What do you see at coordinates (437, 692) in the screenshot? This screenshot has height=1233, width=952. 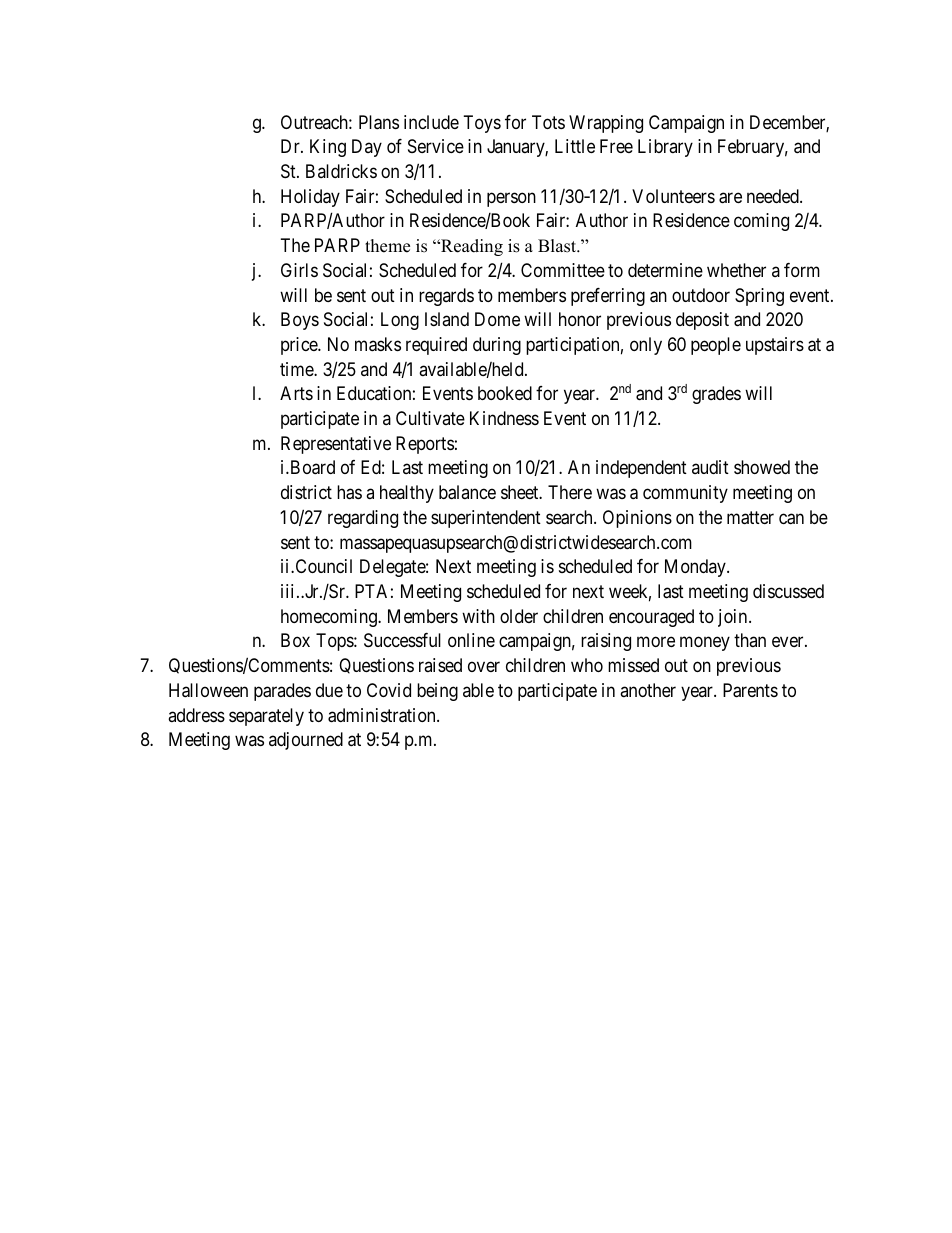 I see `being` at bounding box center [437, 692].
